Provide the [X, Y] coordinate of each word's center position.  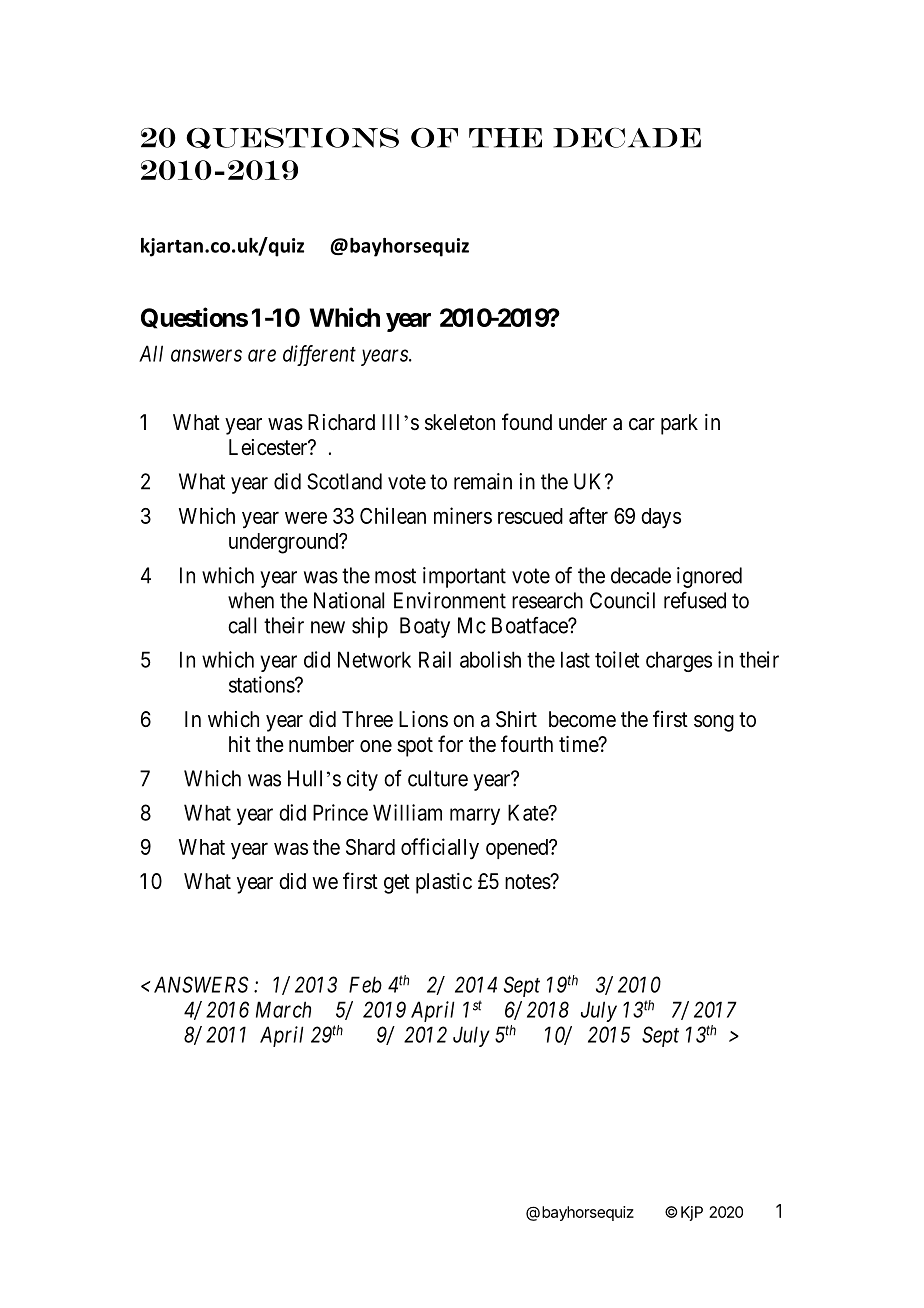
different [319, 355]
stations [262, 684]
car [642, 424]
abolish [490, 659]
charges [679, 661]
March [283, 1009]
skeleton [460, 422]
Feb [365, 984]
